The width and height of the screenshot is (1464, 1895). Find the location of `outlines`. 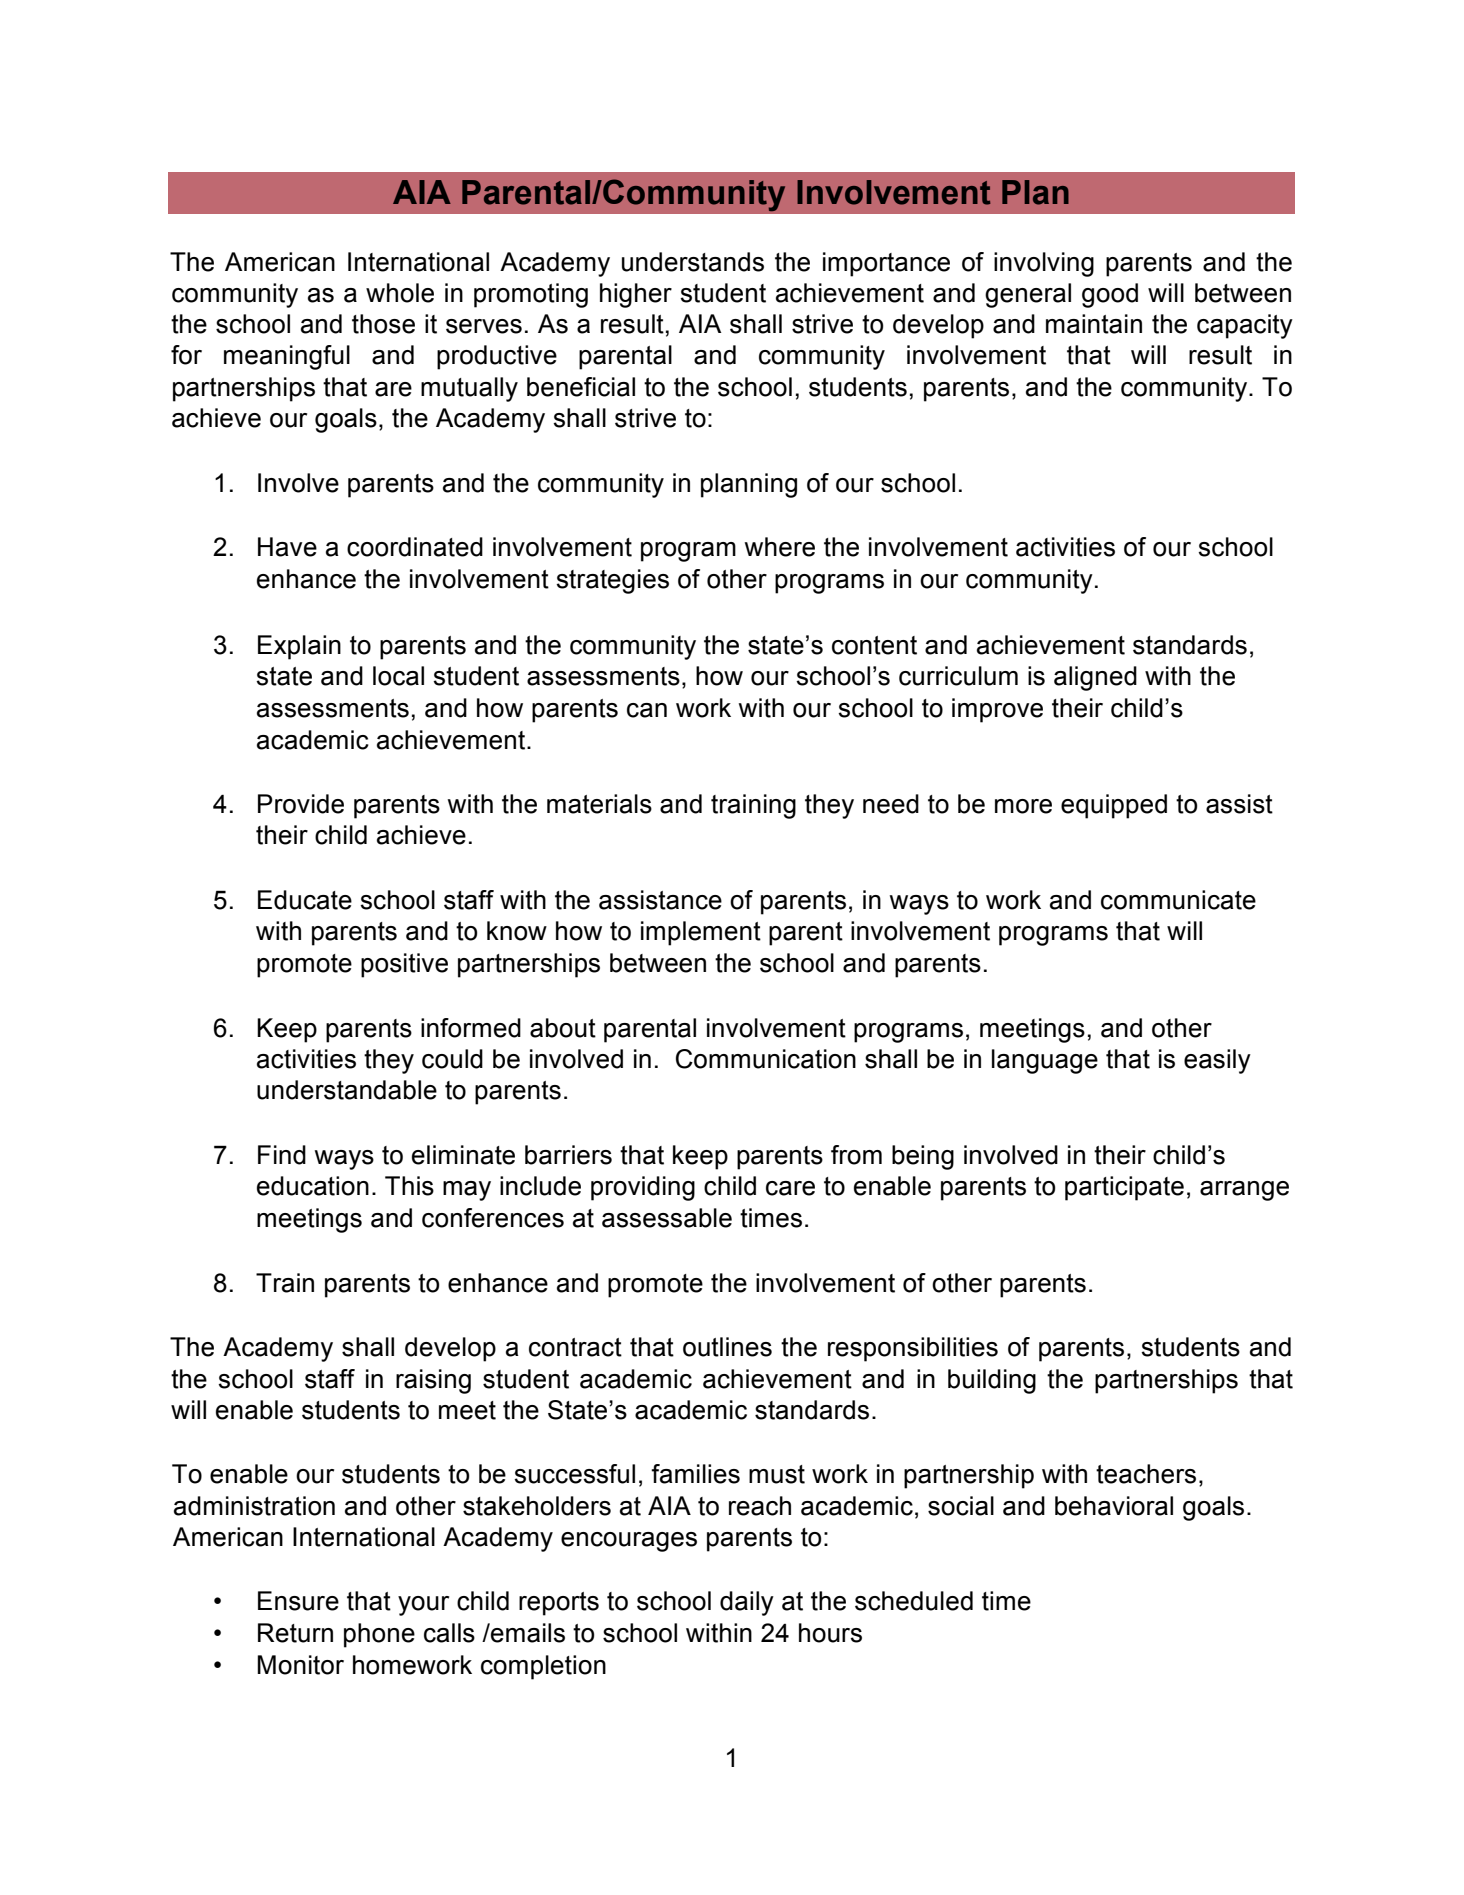

outlines is located at coordinates (727, 1347).
